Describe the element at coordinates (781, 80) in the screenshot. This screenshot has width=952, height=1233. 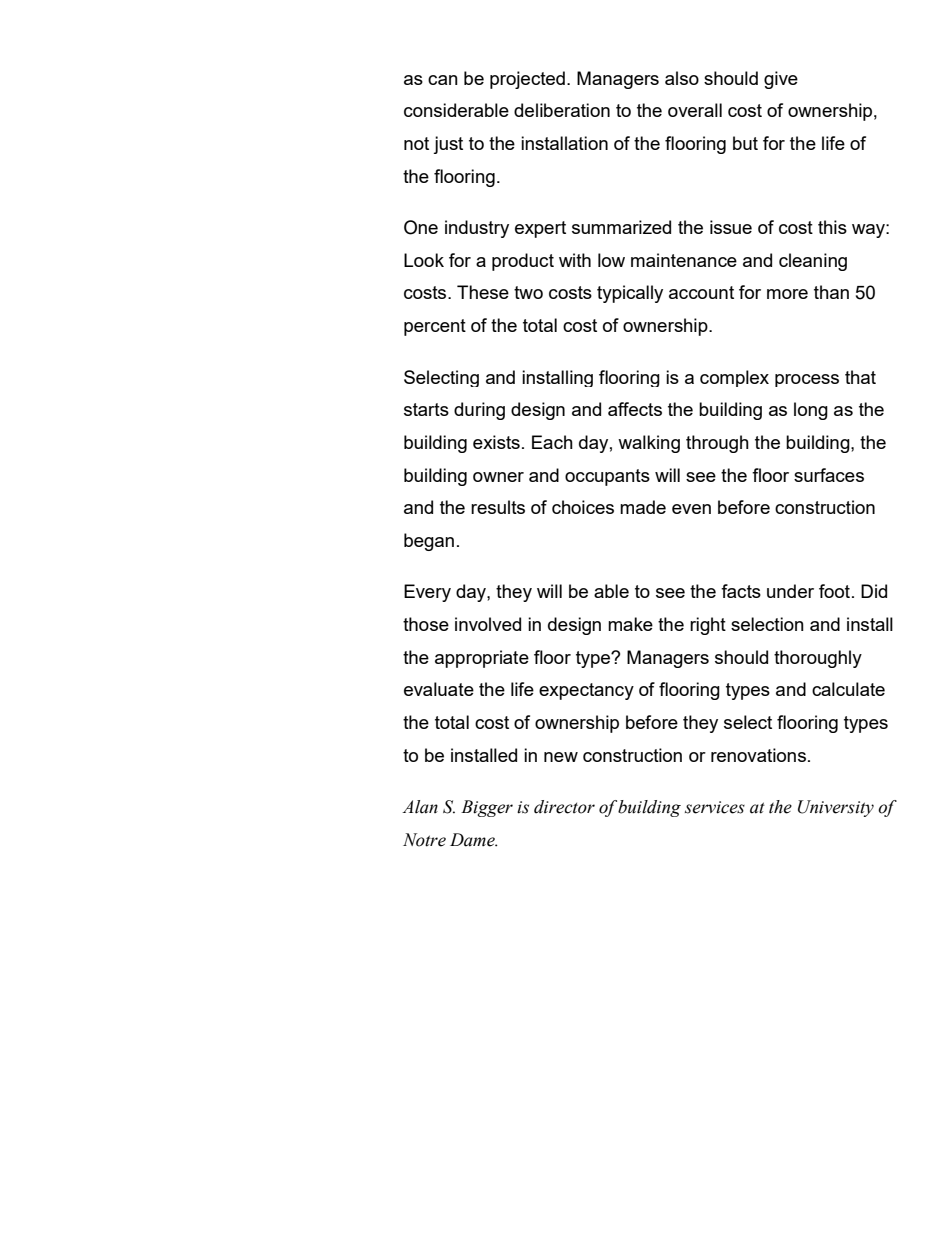
I see `give` at that location.
